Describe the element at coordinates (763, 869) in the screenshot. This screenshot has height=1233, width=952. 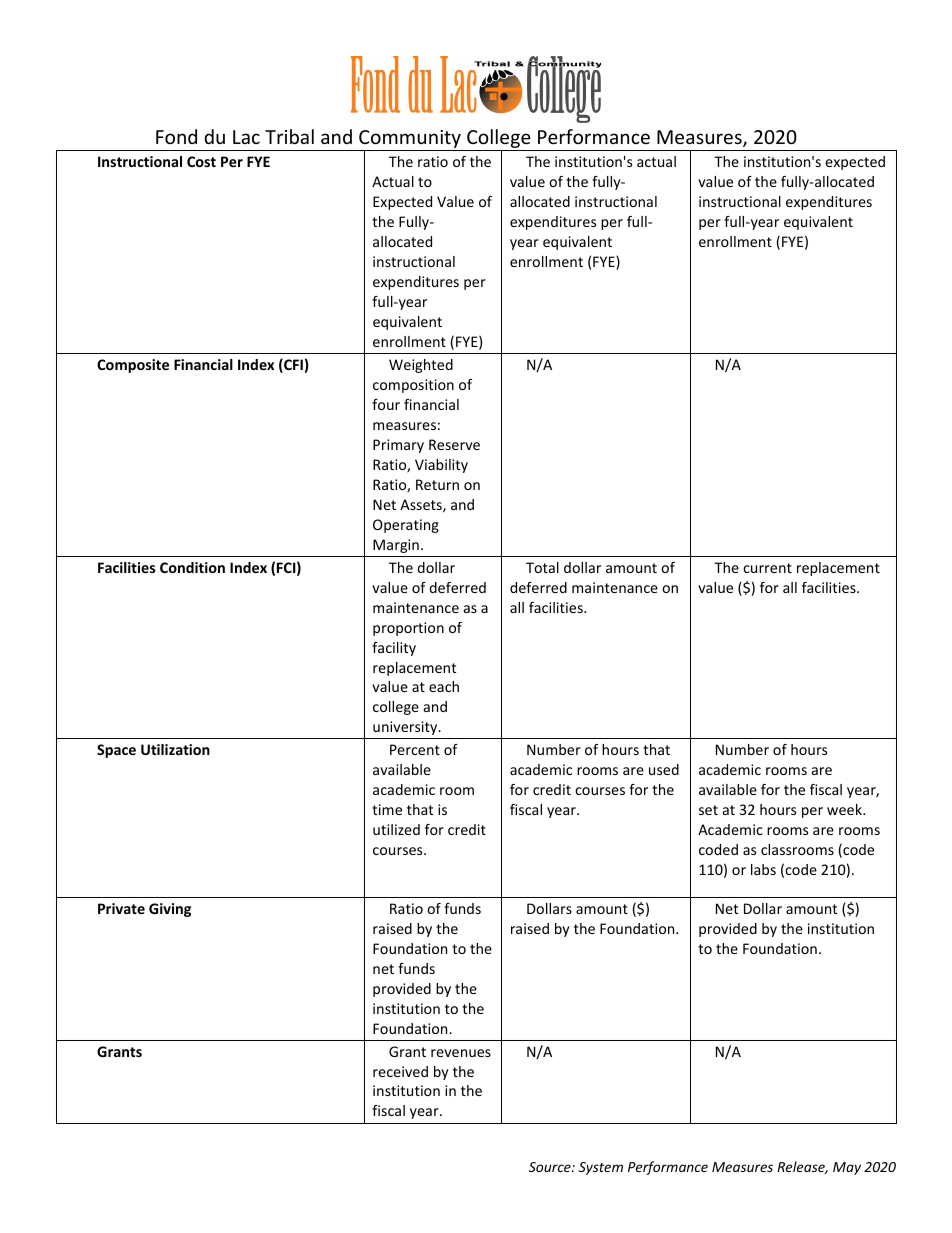
I see `labs` at that location.
